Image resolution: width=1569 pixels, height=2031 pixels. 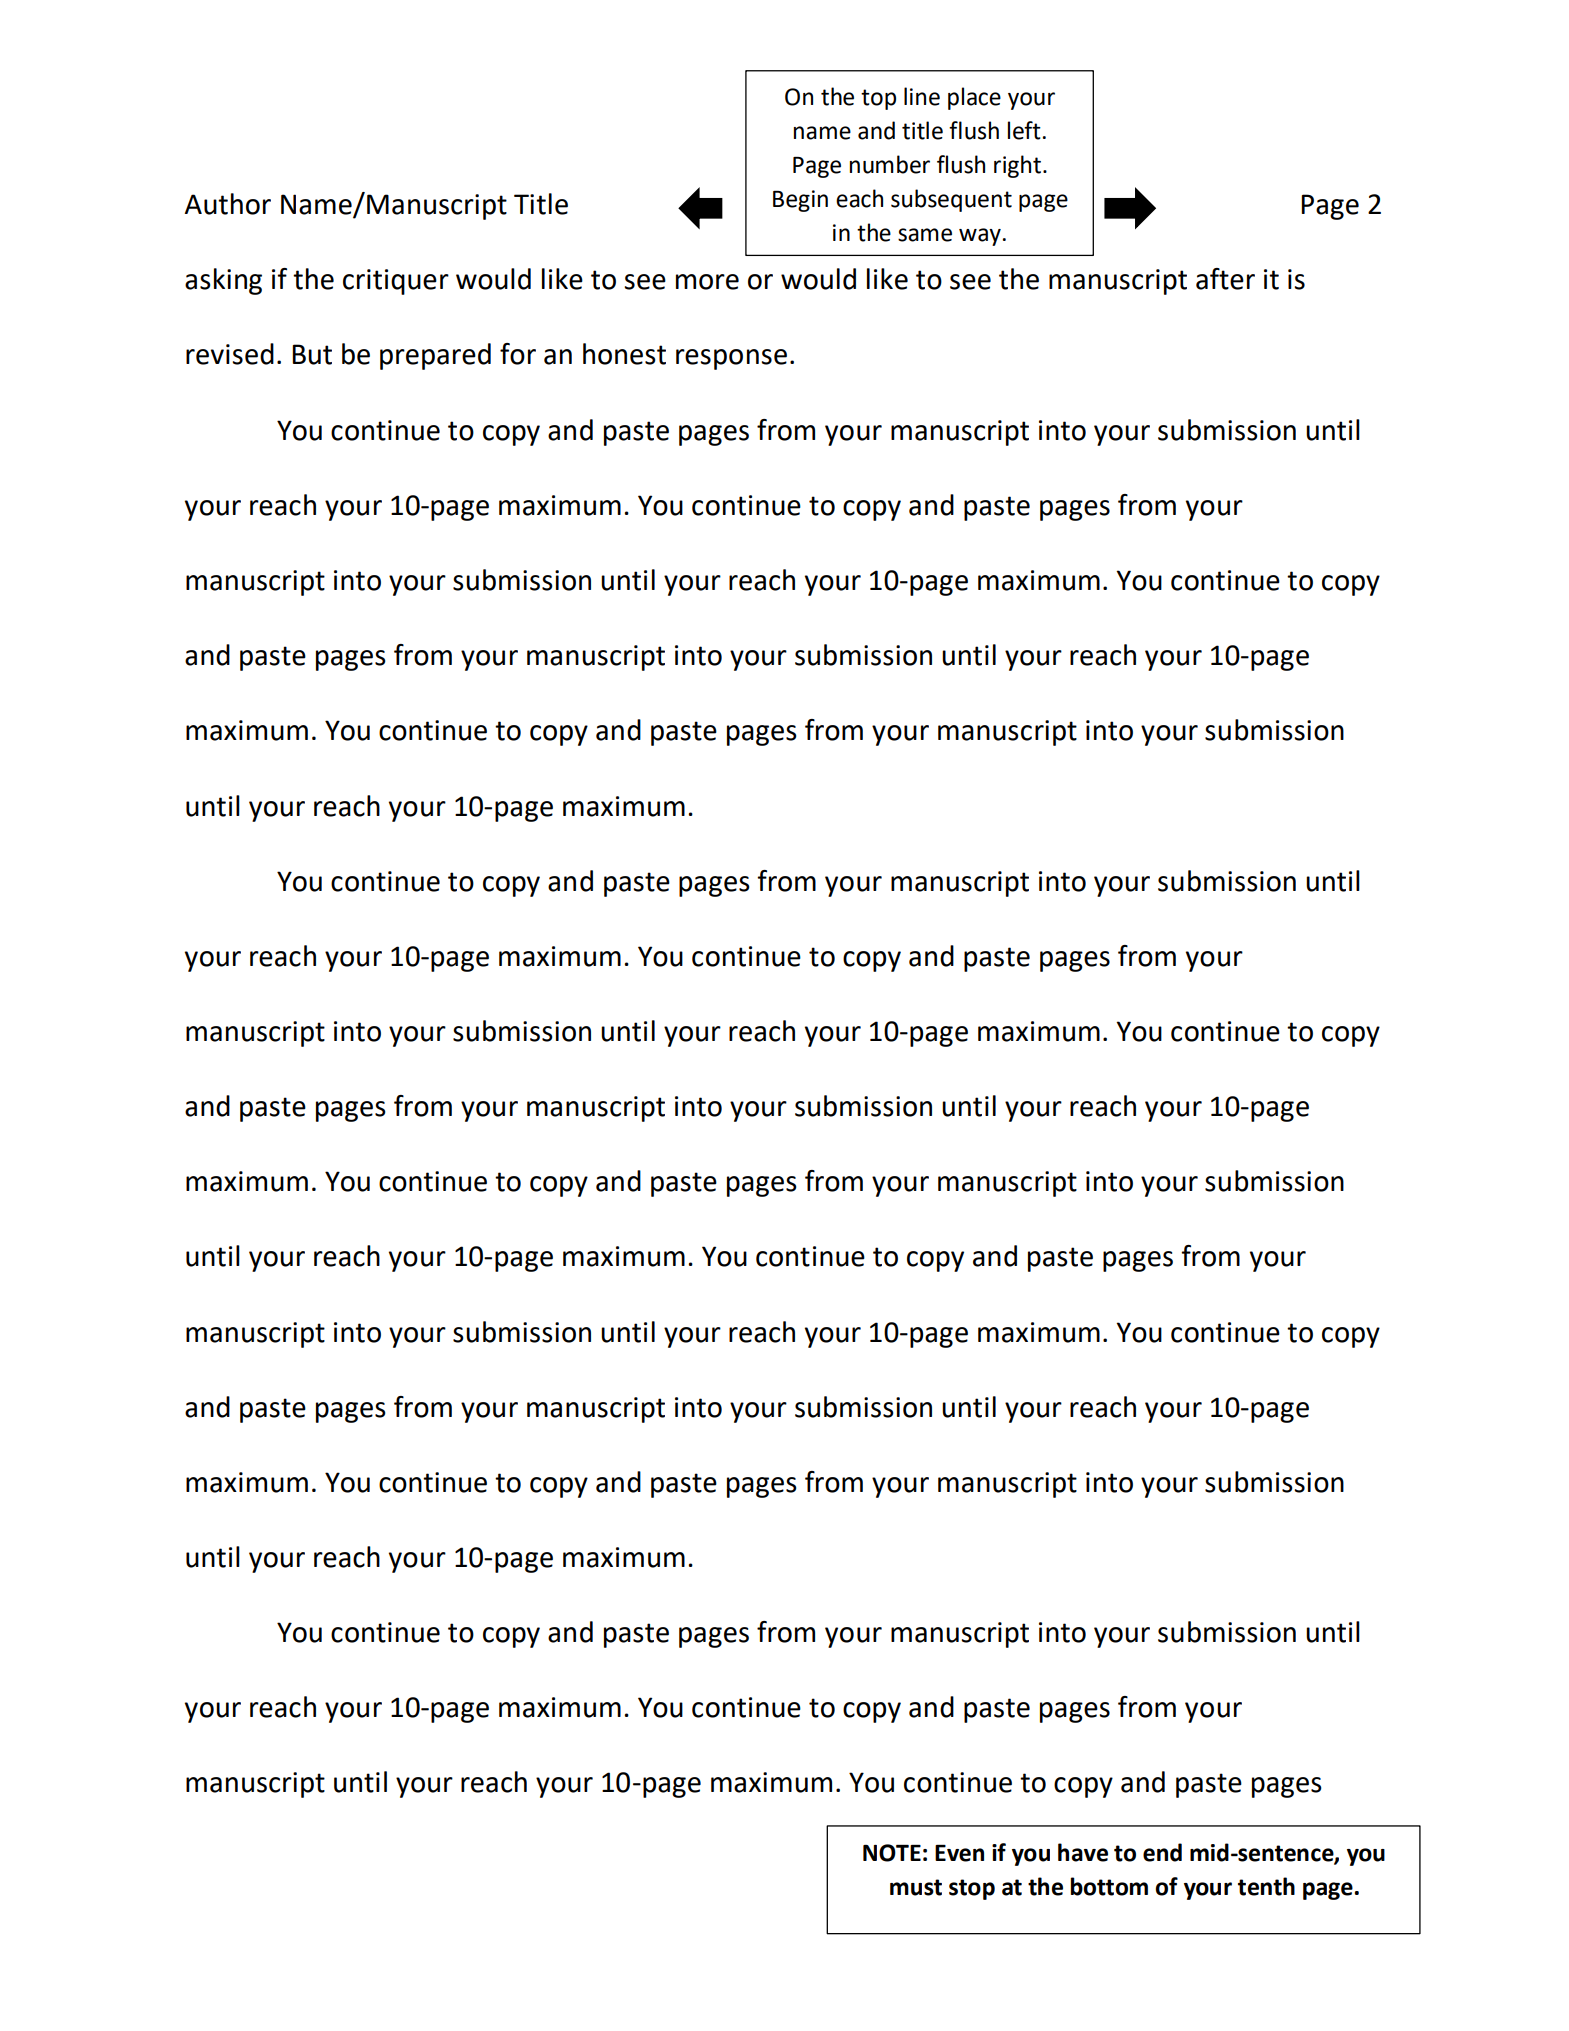 What do you see at coordinates (959, 1853) in the image?
I see `Even` at bounding box center [959, 1853].
